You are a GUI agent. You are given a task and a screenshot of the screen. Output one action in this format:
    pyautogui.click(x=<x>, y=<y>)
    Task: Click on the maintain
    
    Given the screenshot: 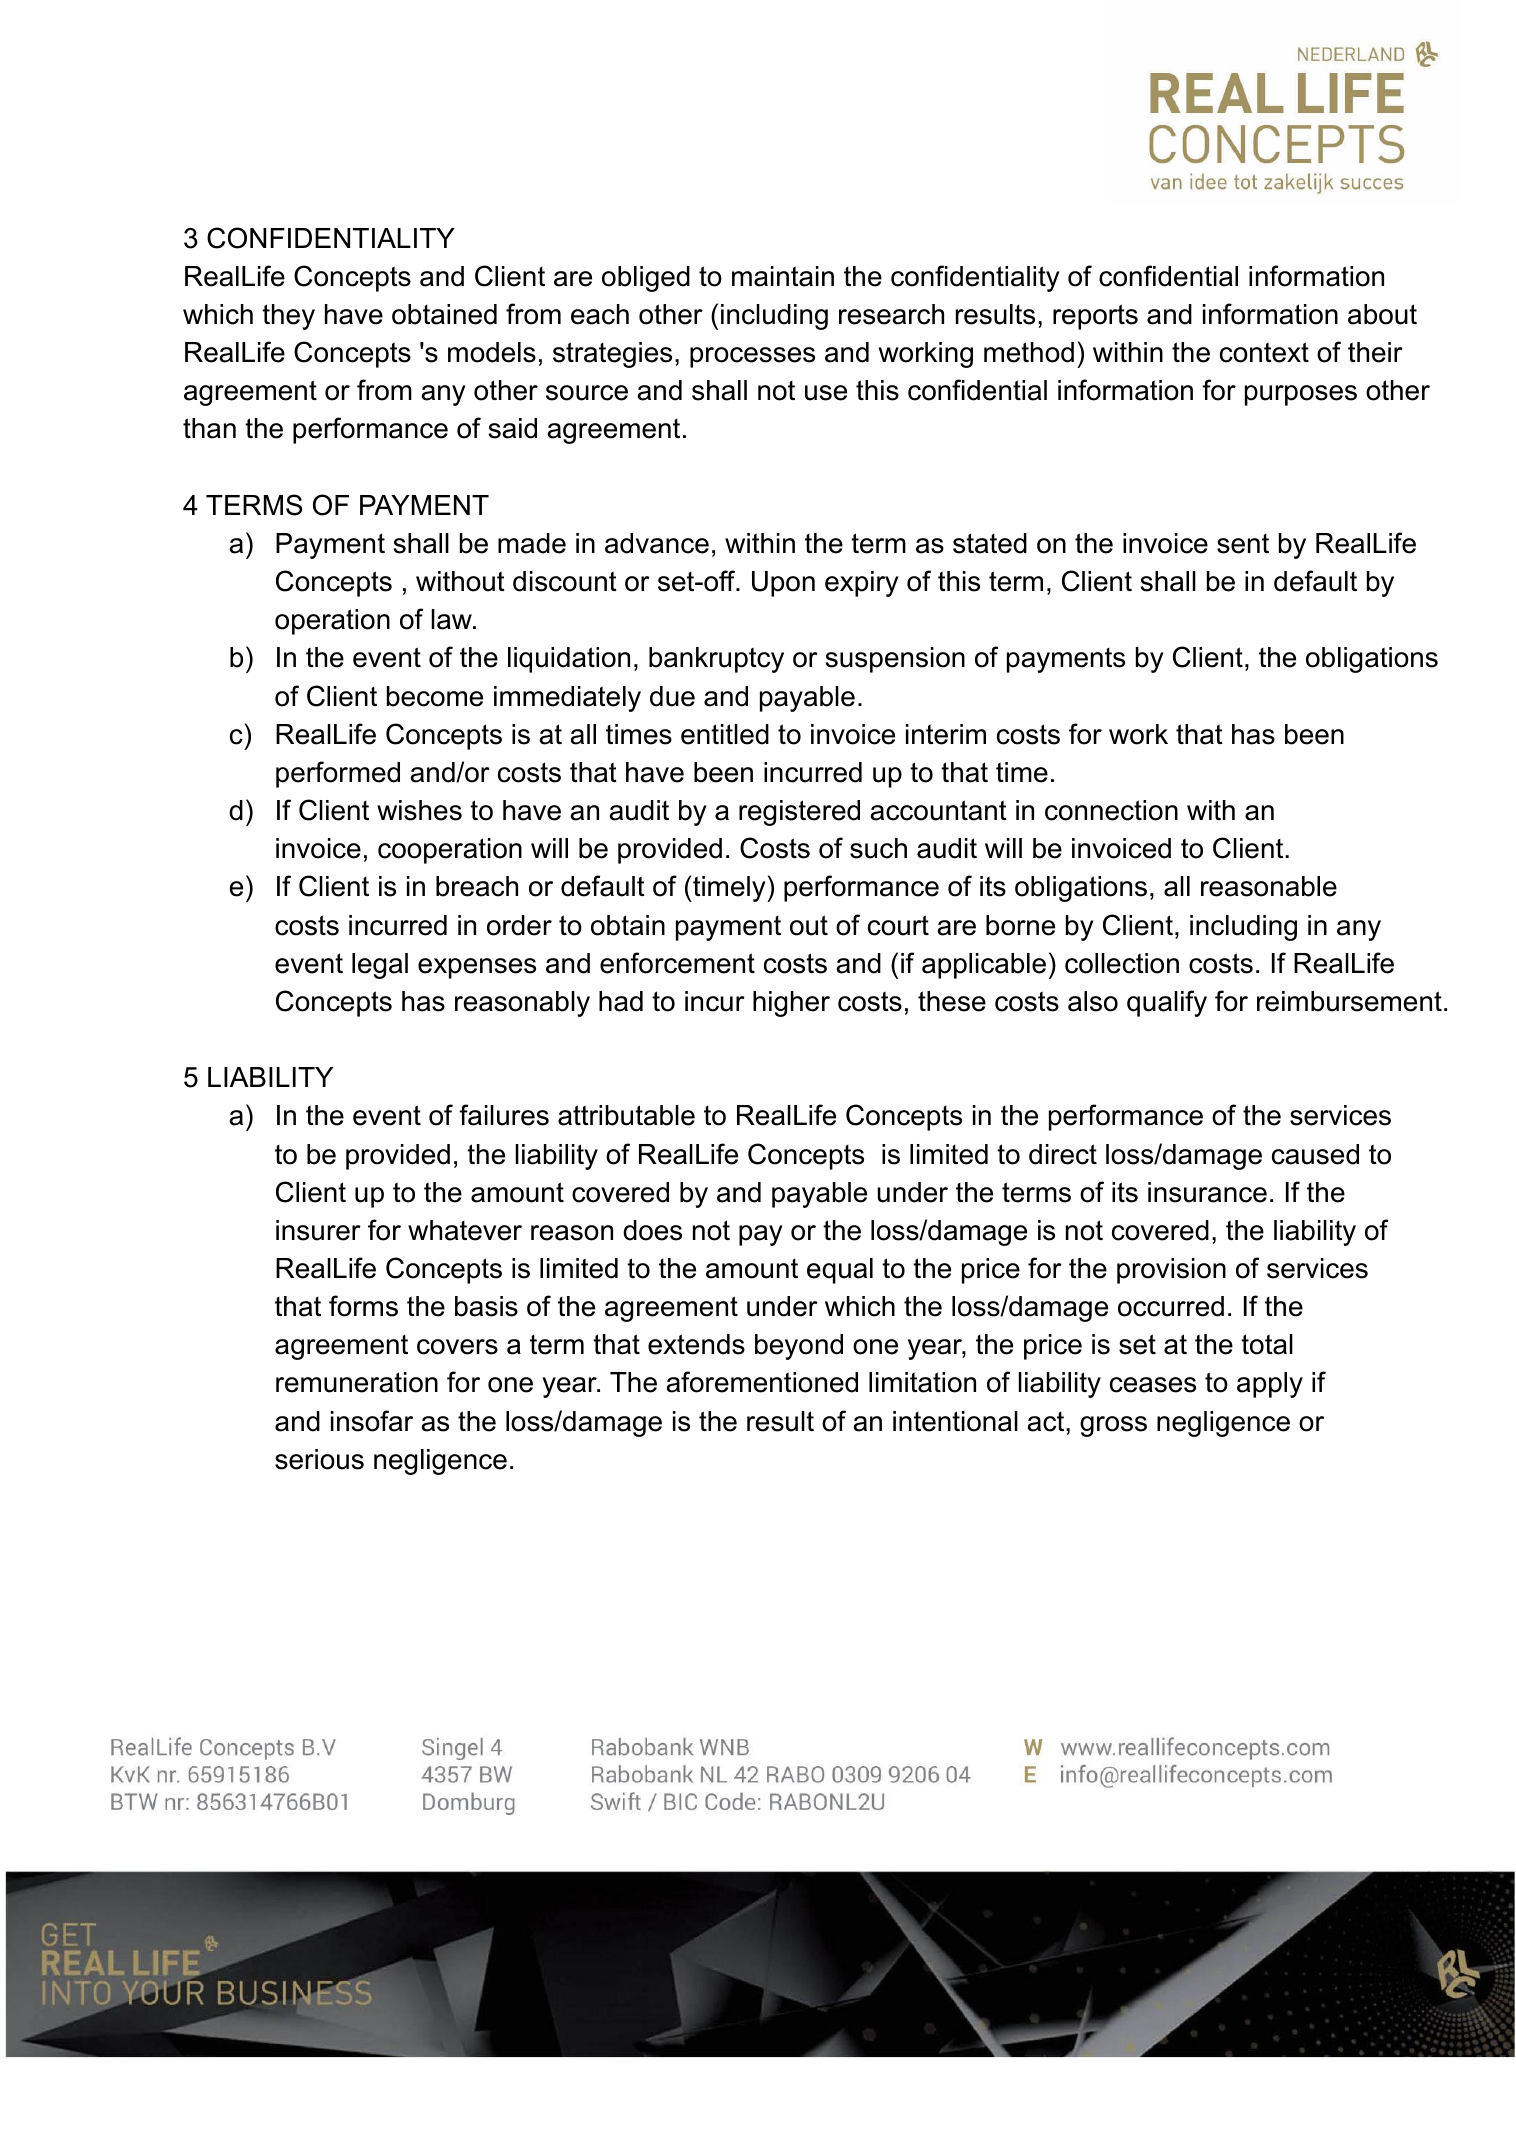 What is the action you would take?
    pyautogui.click(x=783, y=276)
